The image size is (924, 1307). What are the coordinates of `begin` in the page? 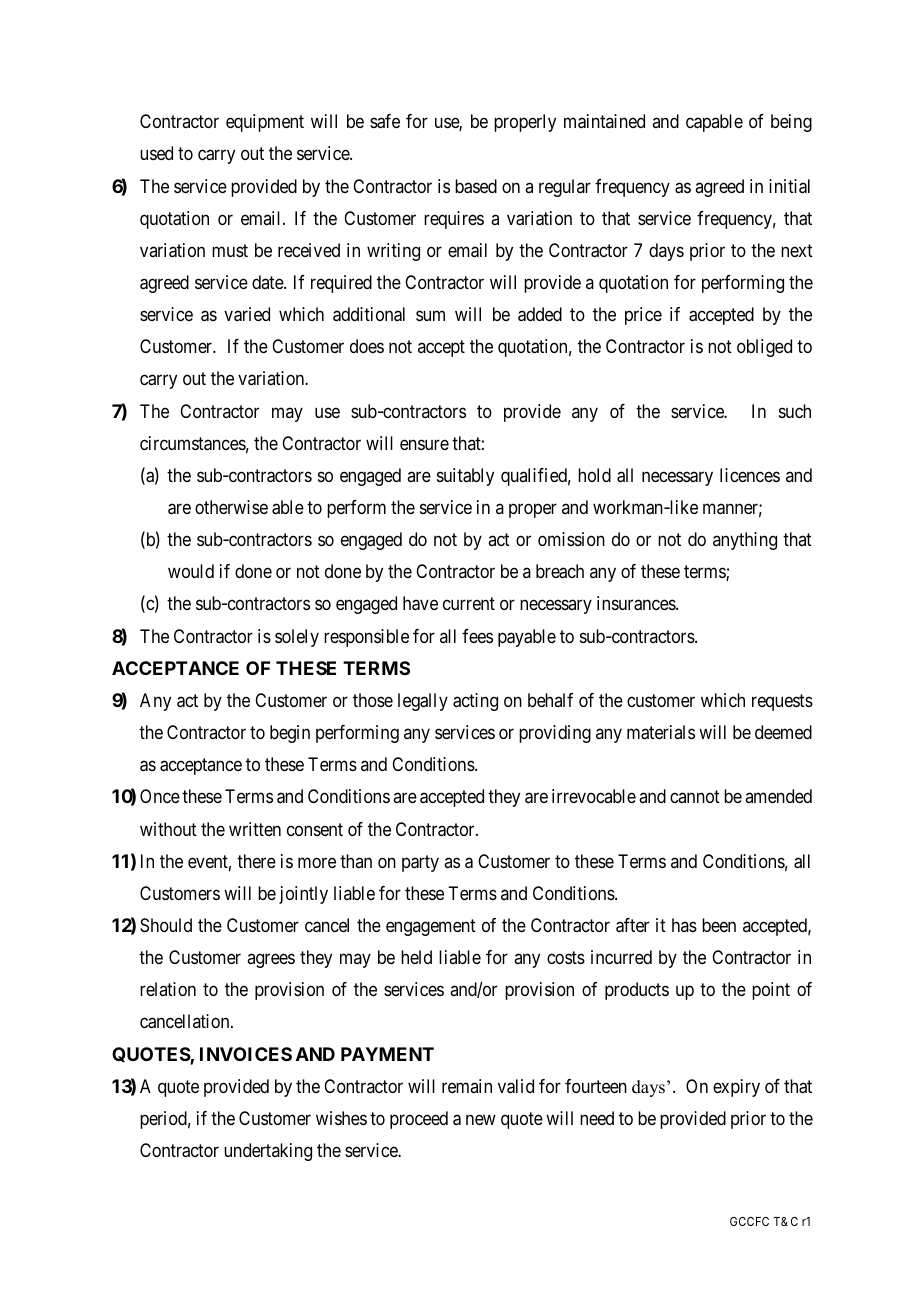 It's located at (290, 734).
